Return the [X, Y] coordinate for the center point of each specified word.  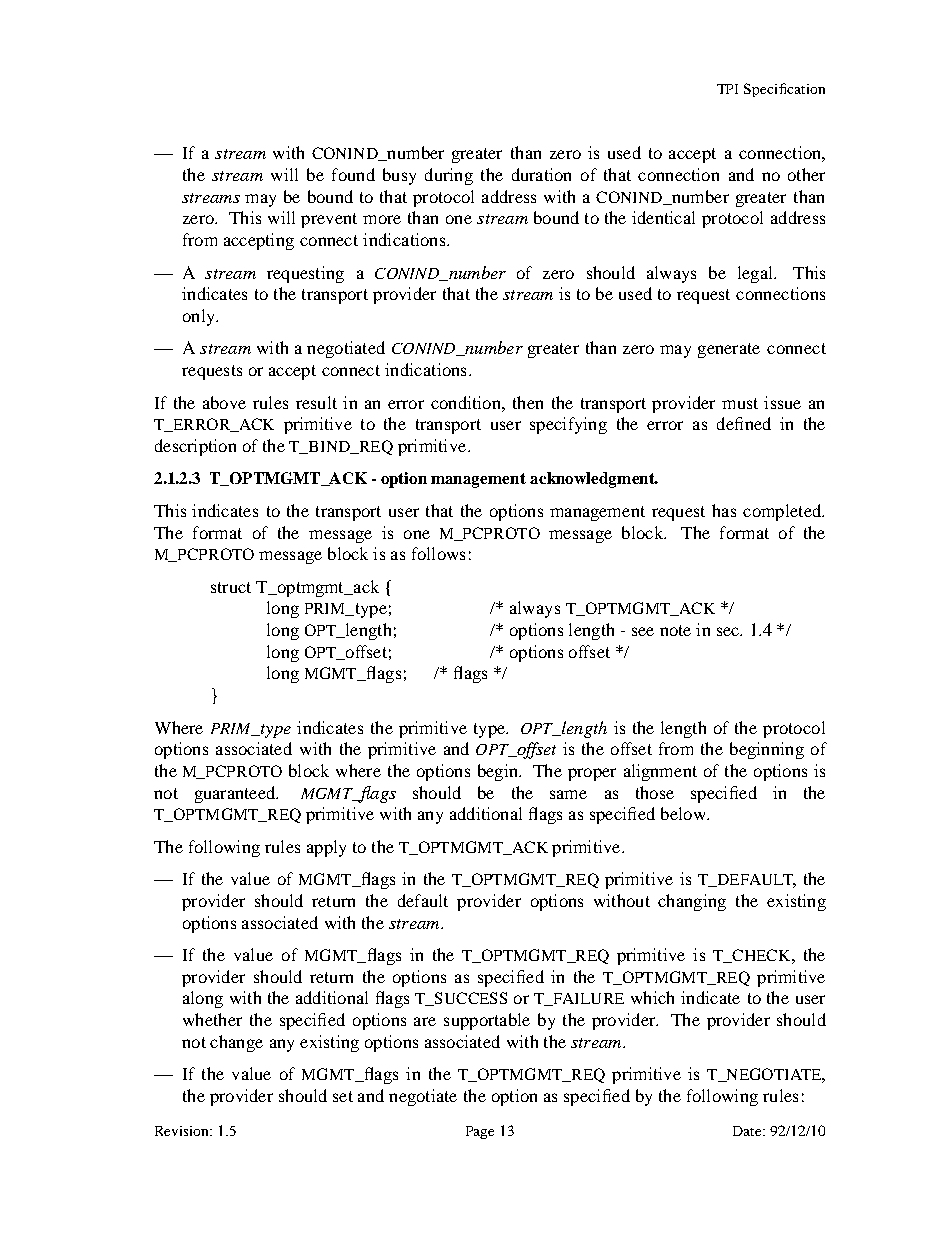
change [236, 1043]
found [353, 174]
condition [467, 402]
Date [748, 1131]
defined [744, 423]
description [195, 447]
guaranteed [236, 794]
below [684, 813]
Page [480, 1132]
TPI [727, 89]
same [568, 794]
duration [541, 174]
